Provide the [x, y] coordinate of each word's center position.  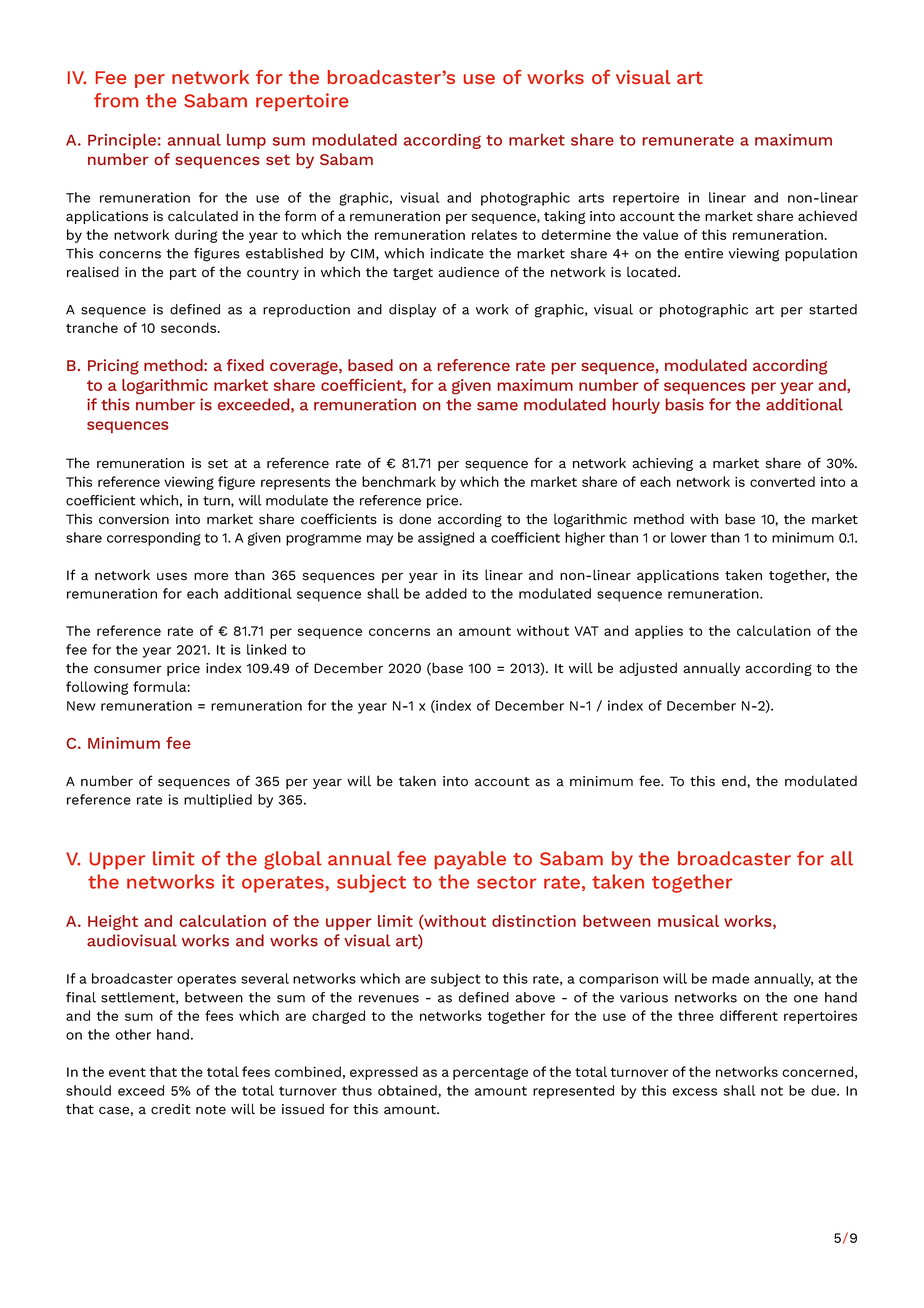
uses [172, 576]
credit [171, 1109]
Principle [122, 141]
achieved [827, 216]
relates [494, 234]
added [446, 593]
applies [659, 632]
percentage [490, 1074]
